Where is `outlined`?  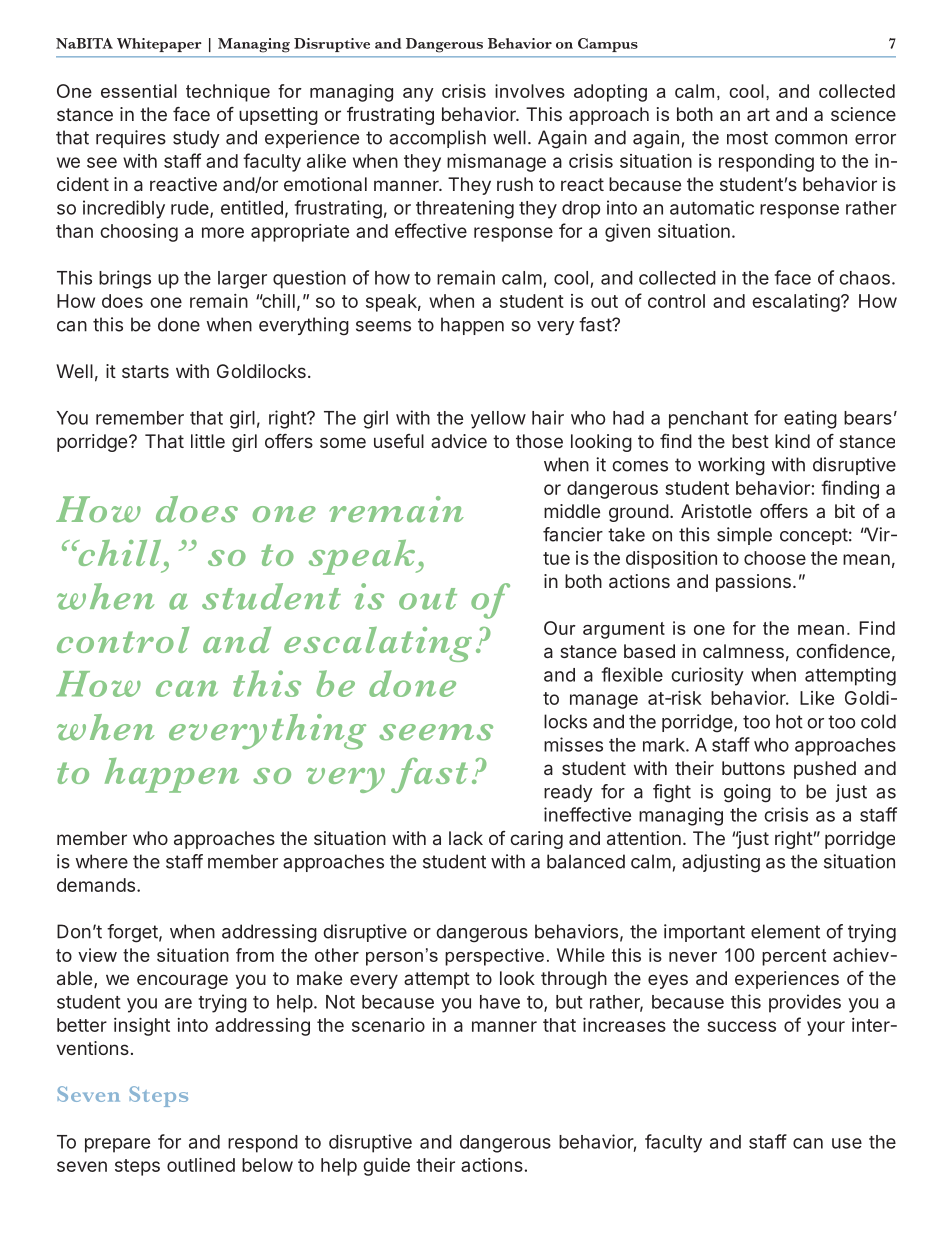
outlined is located at coordinates (201, 1165).
